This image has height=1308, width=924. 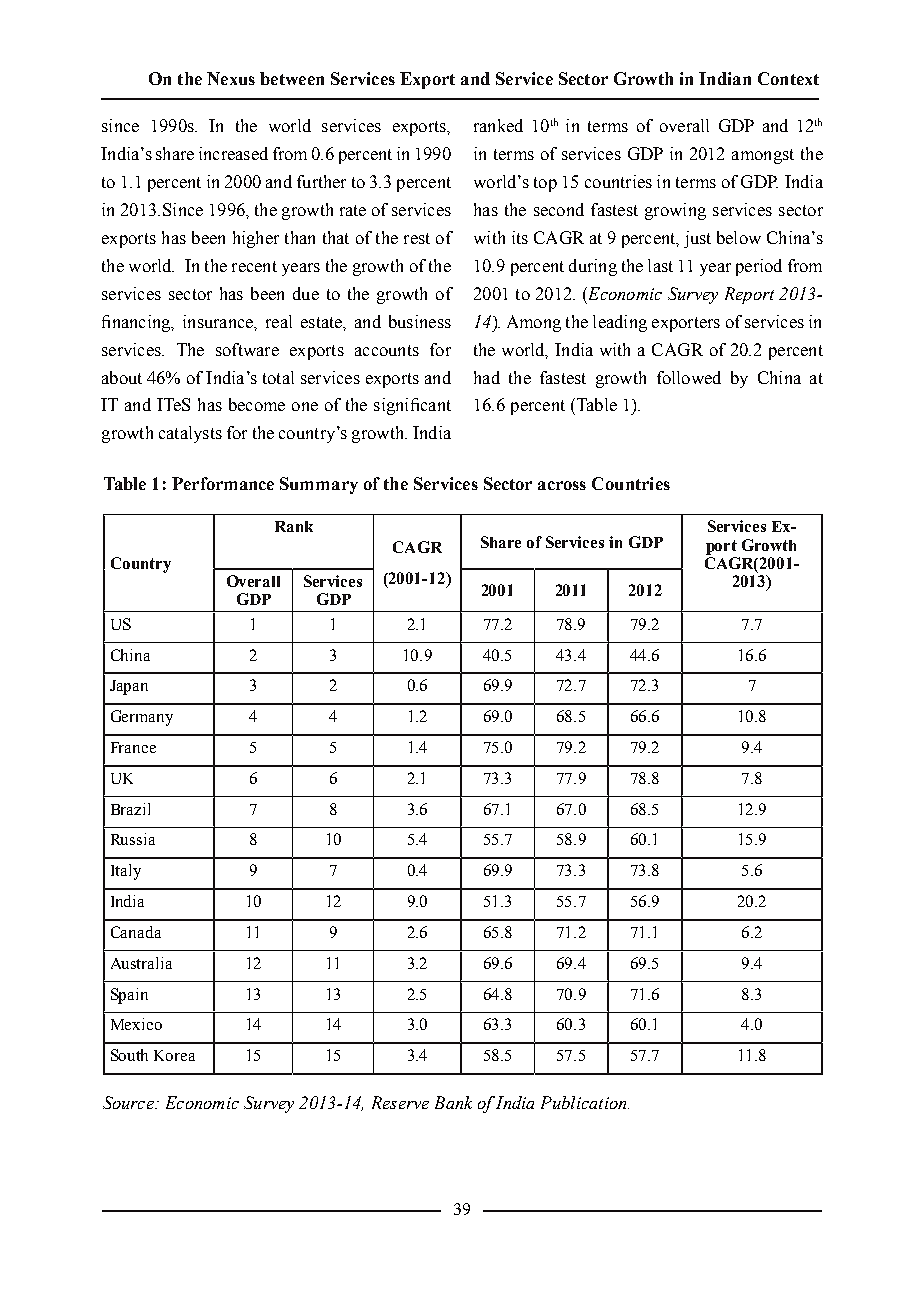 What do you see at coordinates (223, 483) in the image?
I see `Performance` at bounding box center [223, 483].
